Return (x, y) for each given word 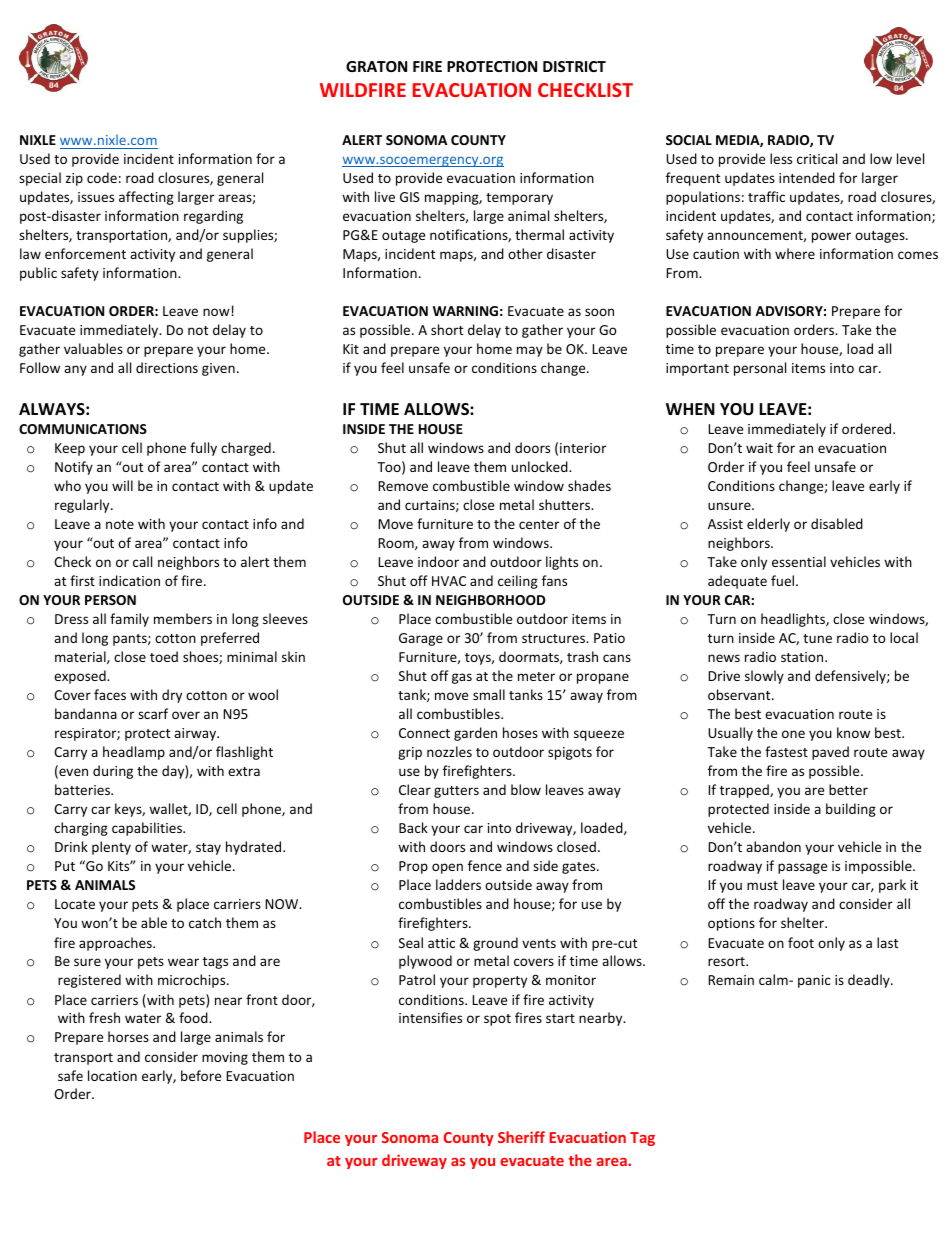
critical (817, 158)
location (112, 1075)
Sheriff (521, 1137)
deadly (870, 981)
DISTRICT (574, 66)
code (102, 177)
